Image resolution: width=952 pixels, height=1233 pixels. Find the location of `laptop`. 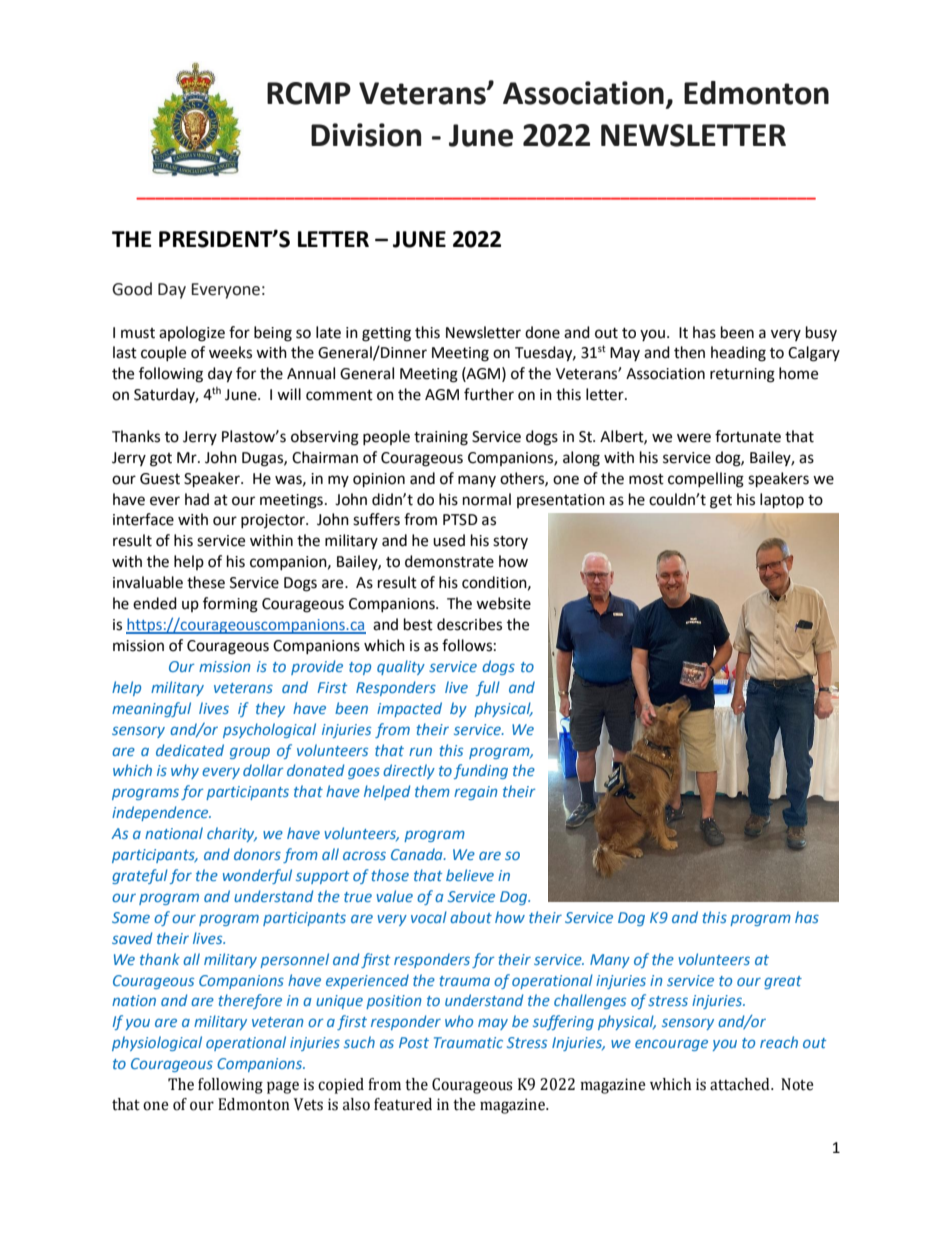

laptop is located at coordinates (782, 501).
